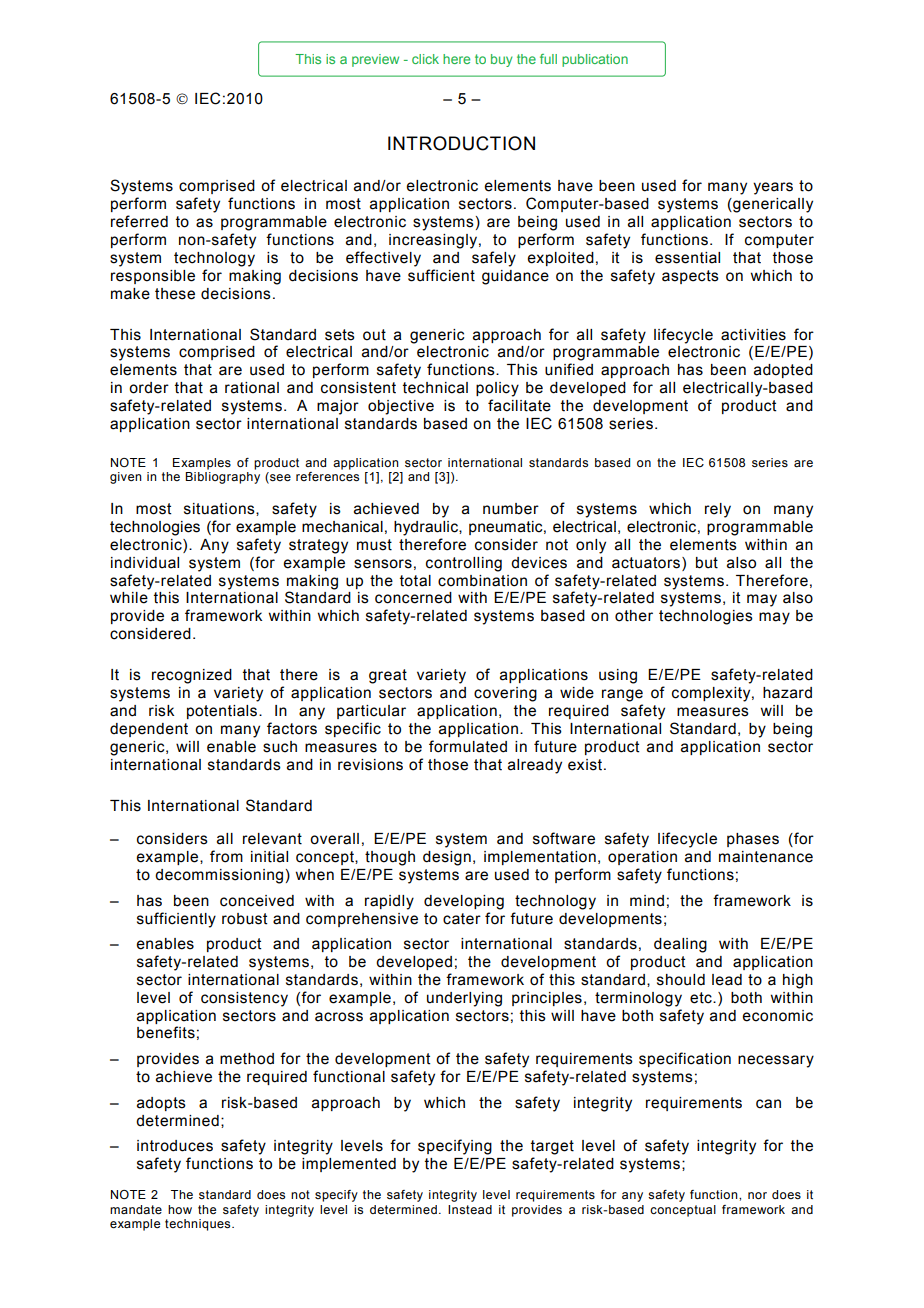  I want to click on underlying, so click(464, 999).
